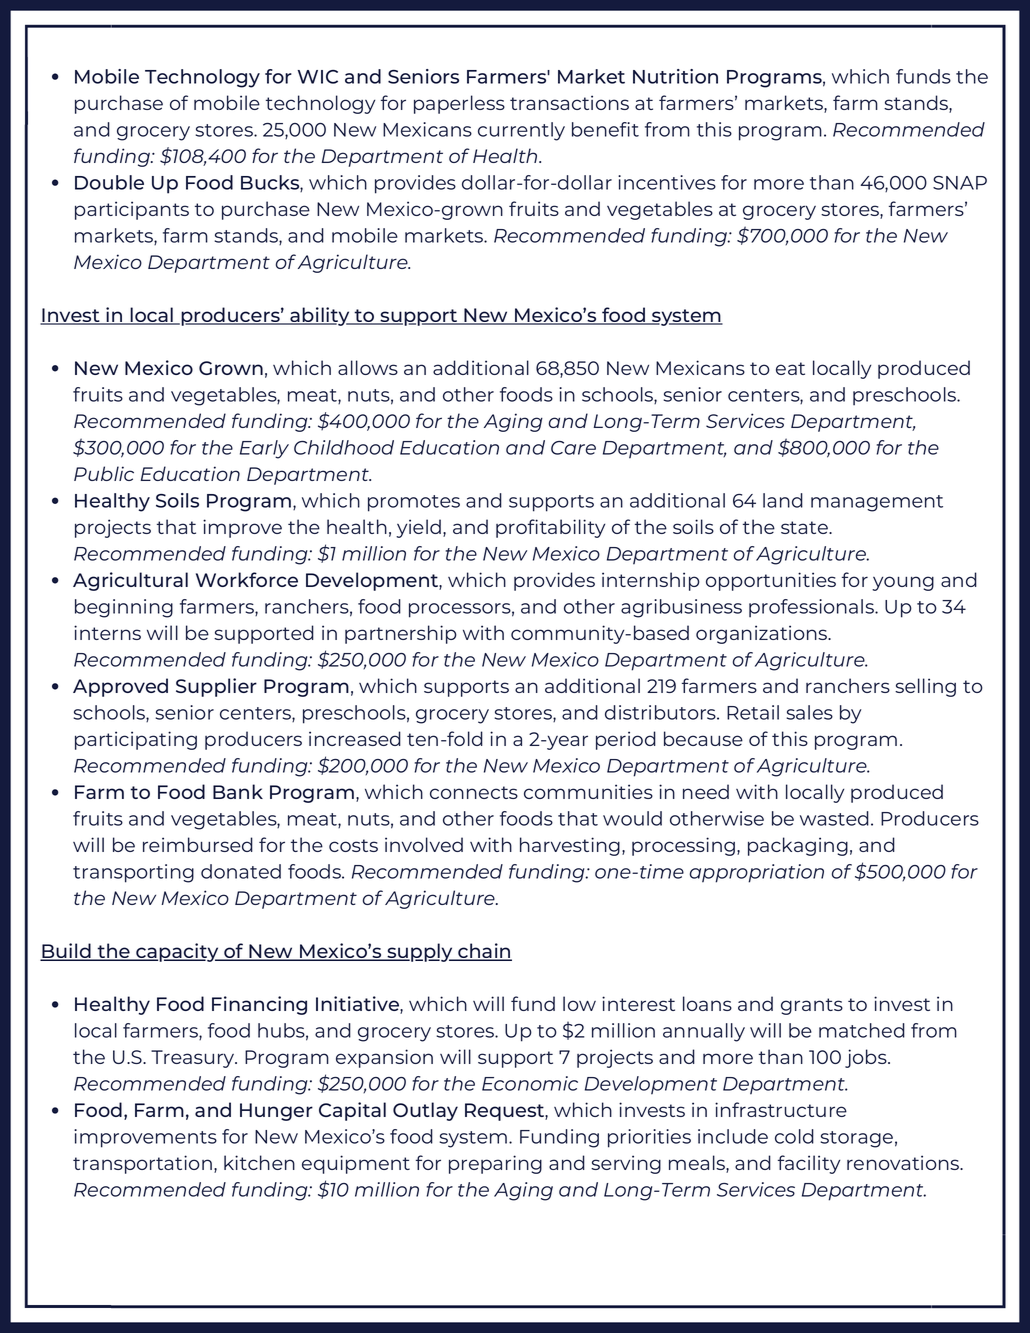 The width and height of the document is (1030, 1333). Describe the element at coordinates (812, 608) in the document. I see `professionals` at that location.
